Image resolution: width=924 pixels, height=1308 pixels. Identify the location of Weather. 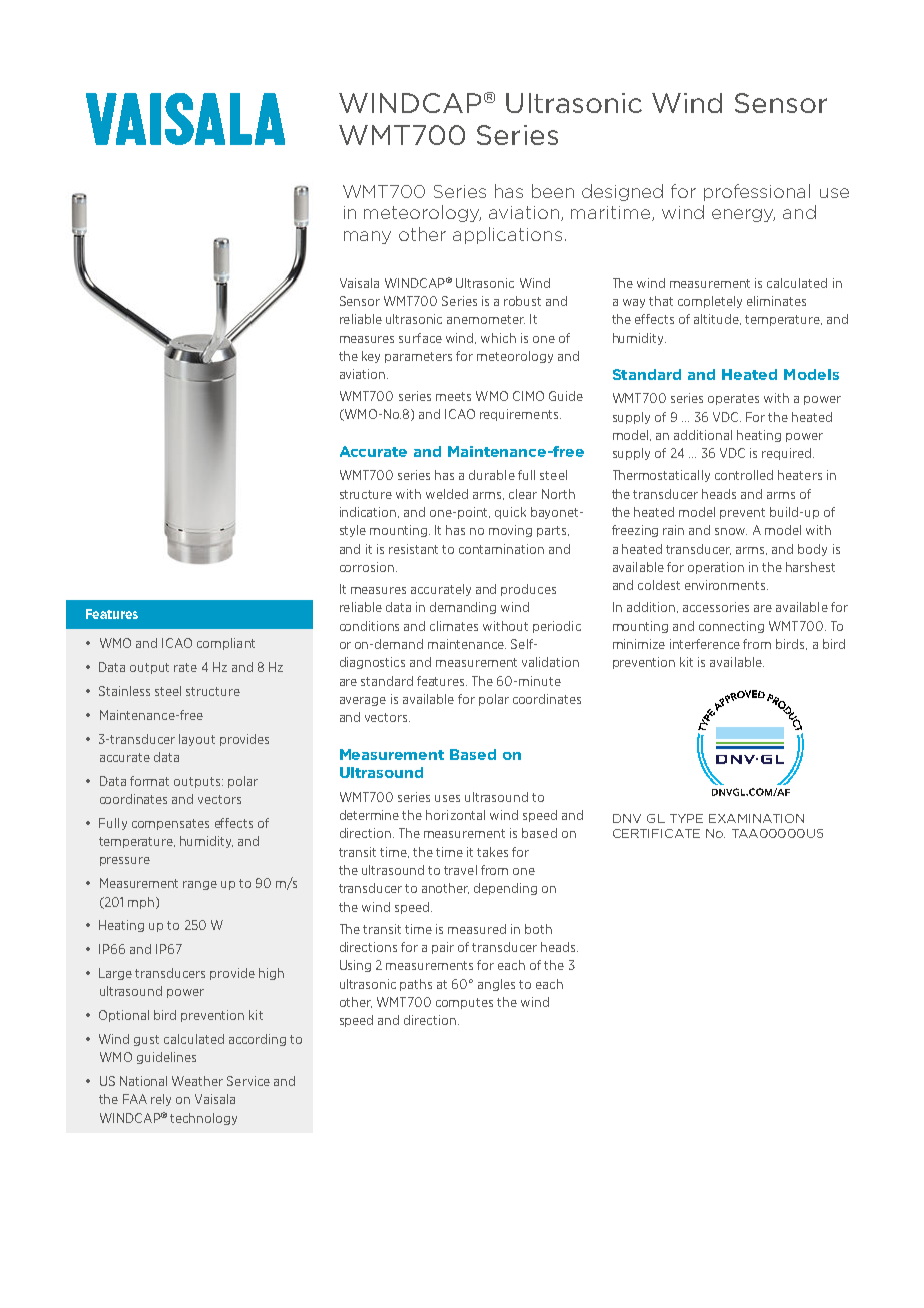
(197, 1081).
